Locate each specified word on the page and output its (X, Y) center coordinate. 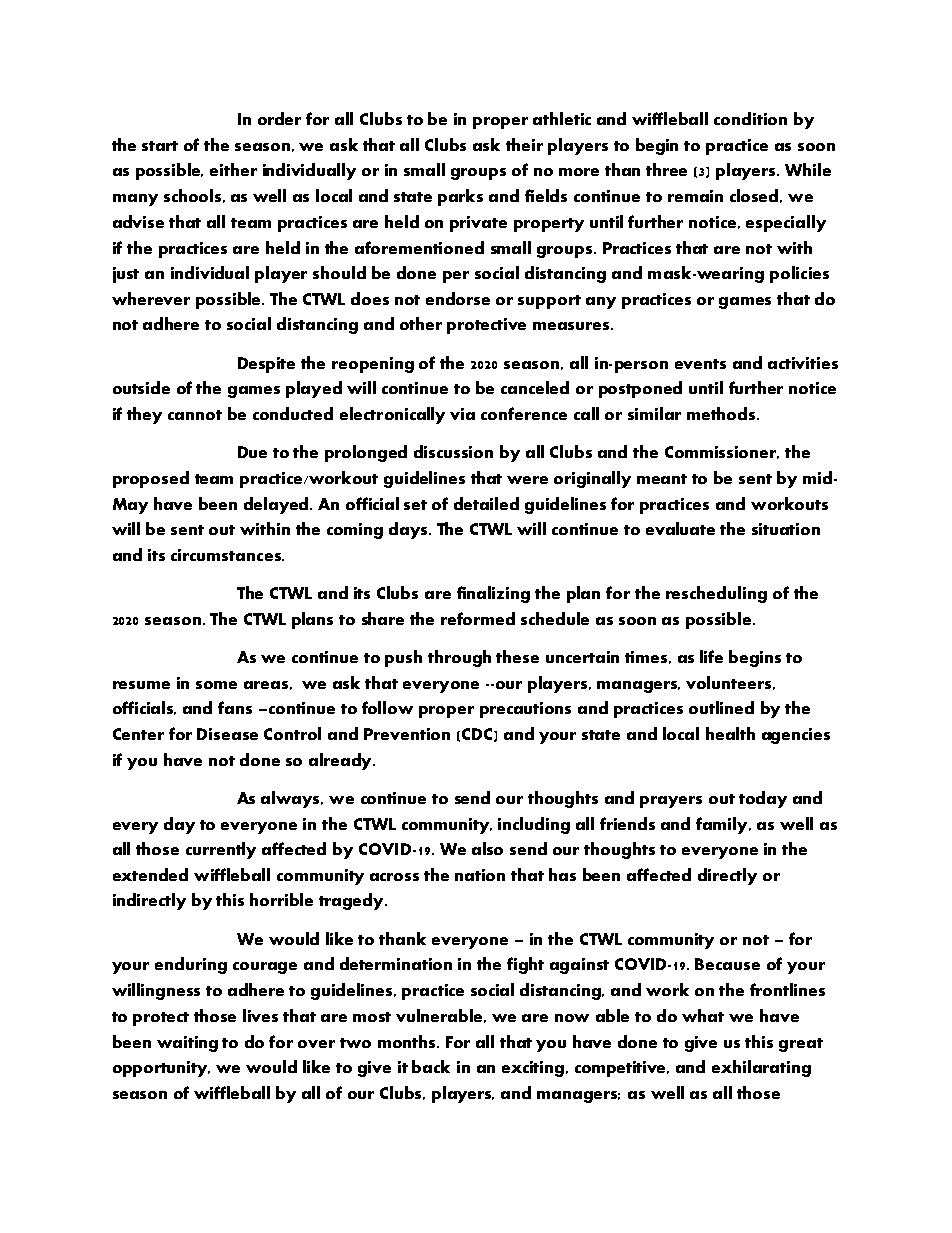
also (487, 848)
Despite (266, 365)
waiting (187, 1044)
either (233, 169)
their (524, 144)
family (723, 825)
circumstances (227, 555)
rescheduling (716, 594)
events (700, 364)
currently (221, 850)
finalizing (493, 594)
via (462, 414)
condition (750, 118)
